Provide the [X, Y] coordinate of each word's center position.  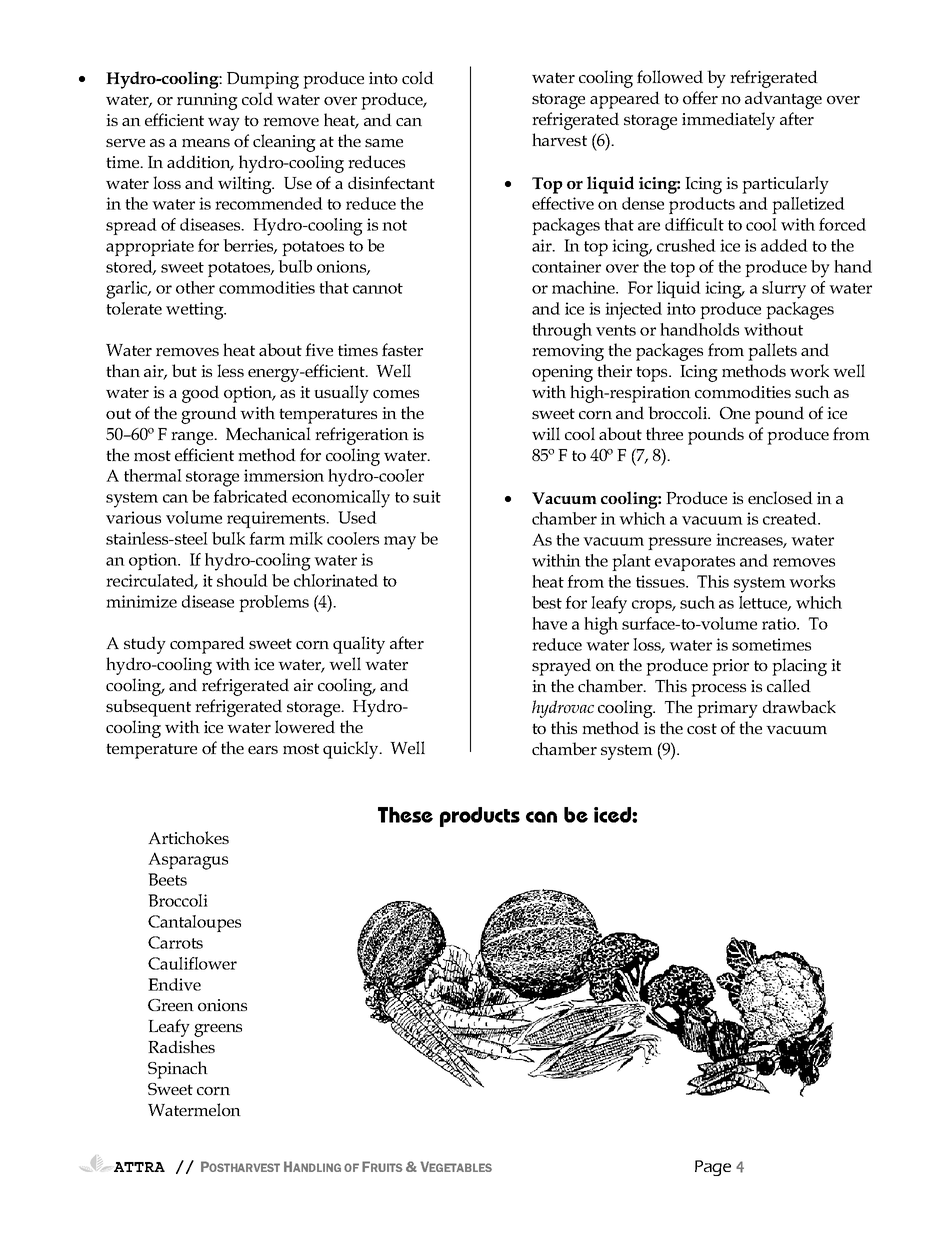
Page [713, 1168]
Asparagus [188, 861]
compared [207, 645]
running [207, 101]
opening [562, 373]
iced [613, 815]
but [184, 370]
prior [730, 667]
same [384, 143]
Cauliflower [192, 963]
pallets [772, 352]
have [549, 623]
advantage [783, 100]
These [405, 815]
